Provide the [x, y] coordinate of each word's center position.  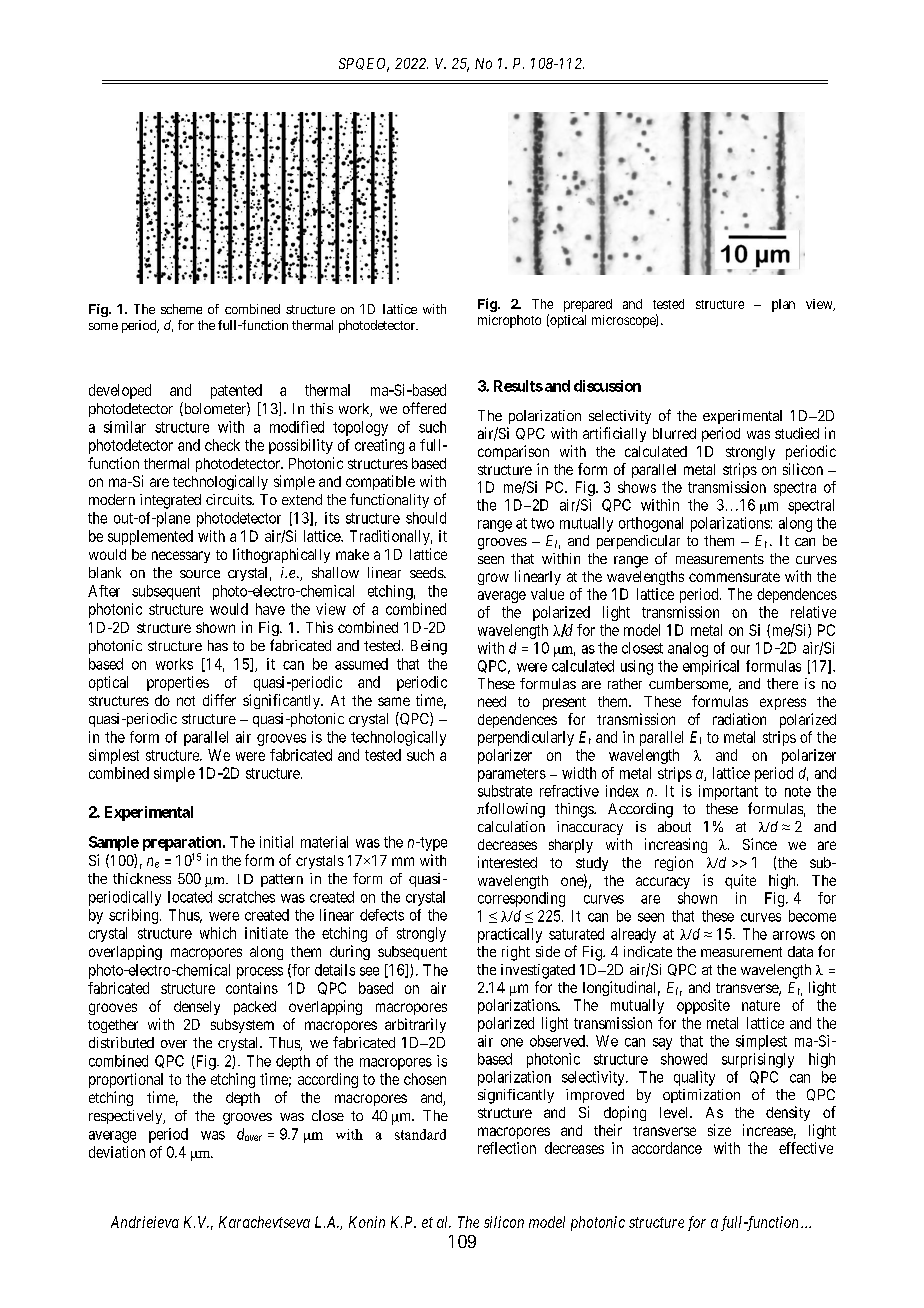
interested [507, 862]
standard [420, 1134]
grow [493, 579]
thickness [142, 878]
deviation [117, 1152]
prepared [588, 305]
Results [518, 386]
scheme [181, 309]
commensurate [734, 577]
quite [740, 881]
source [200, 574]
